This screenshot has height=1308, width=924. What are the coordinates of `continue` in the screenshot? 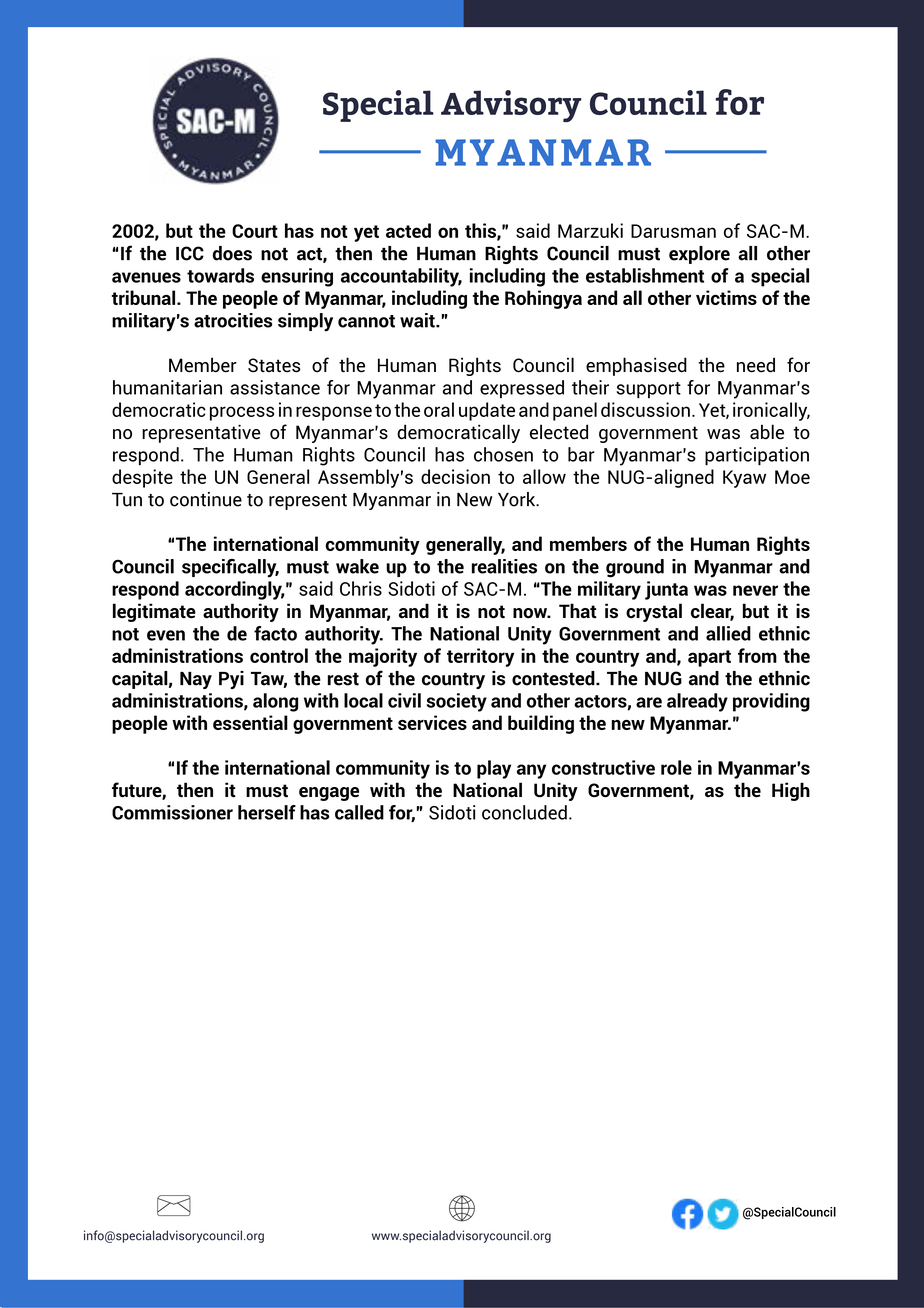 It's located at (206, 499).
